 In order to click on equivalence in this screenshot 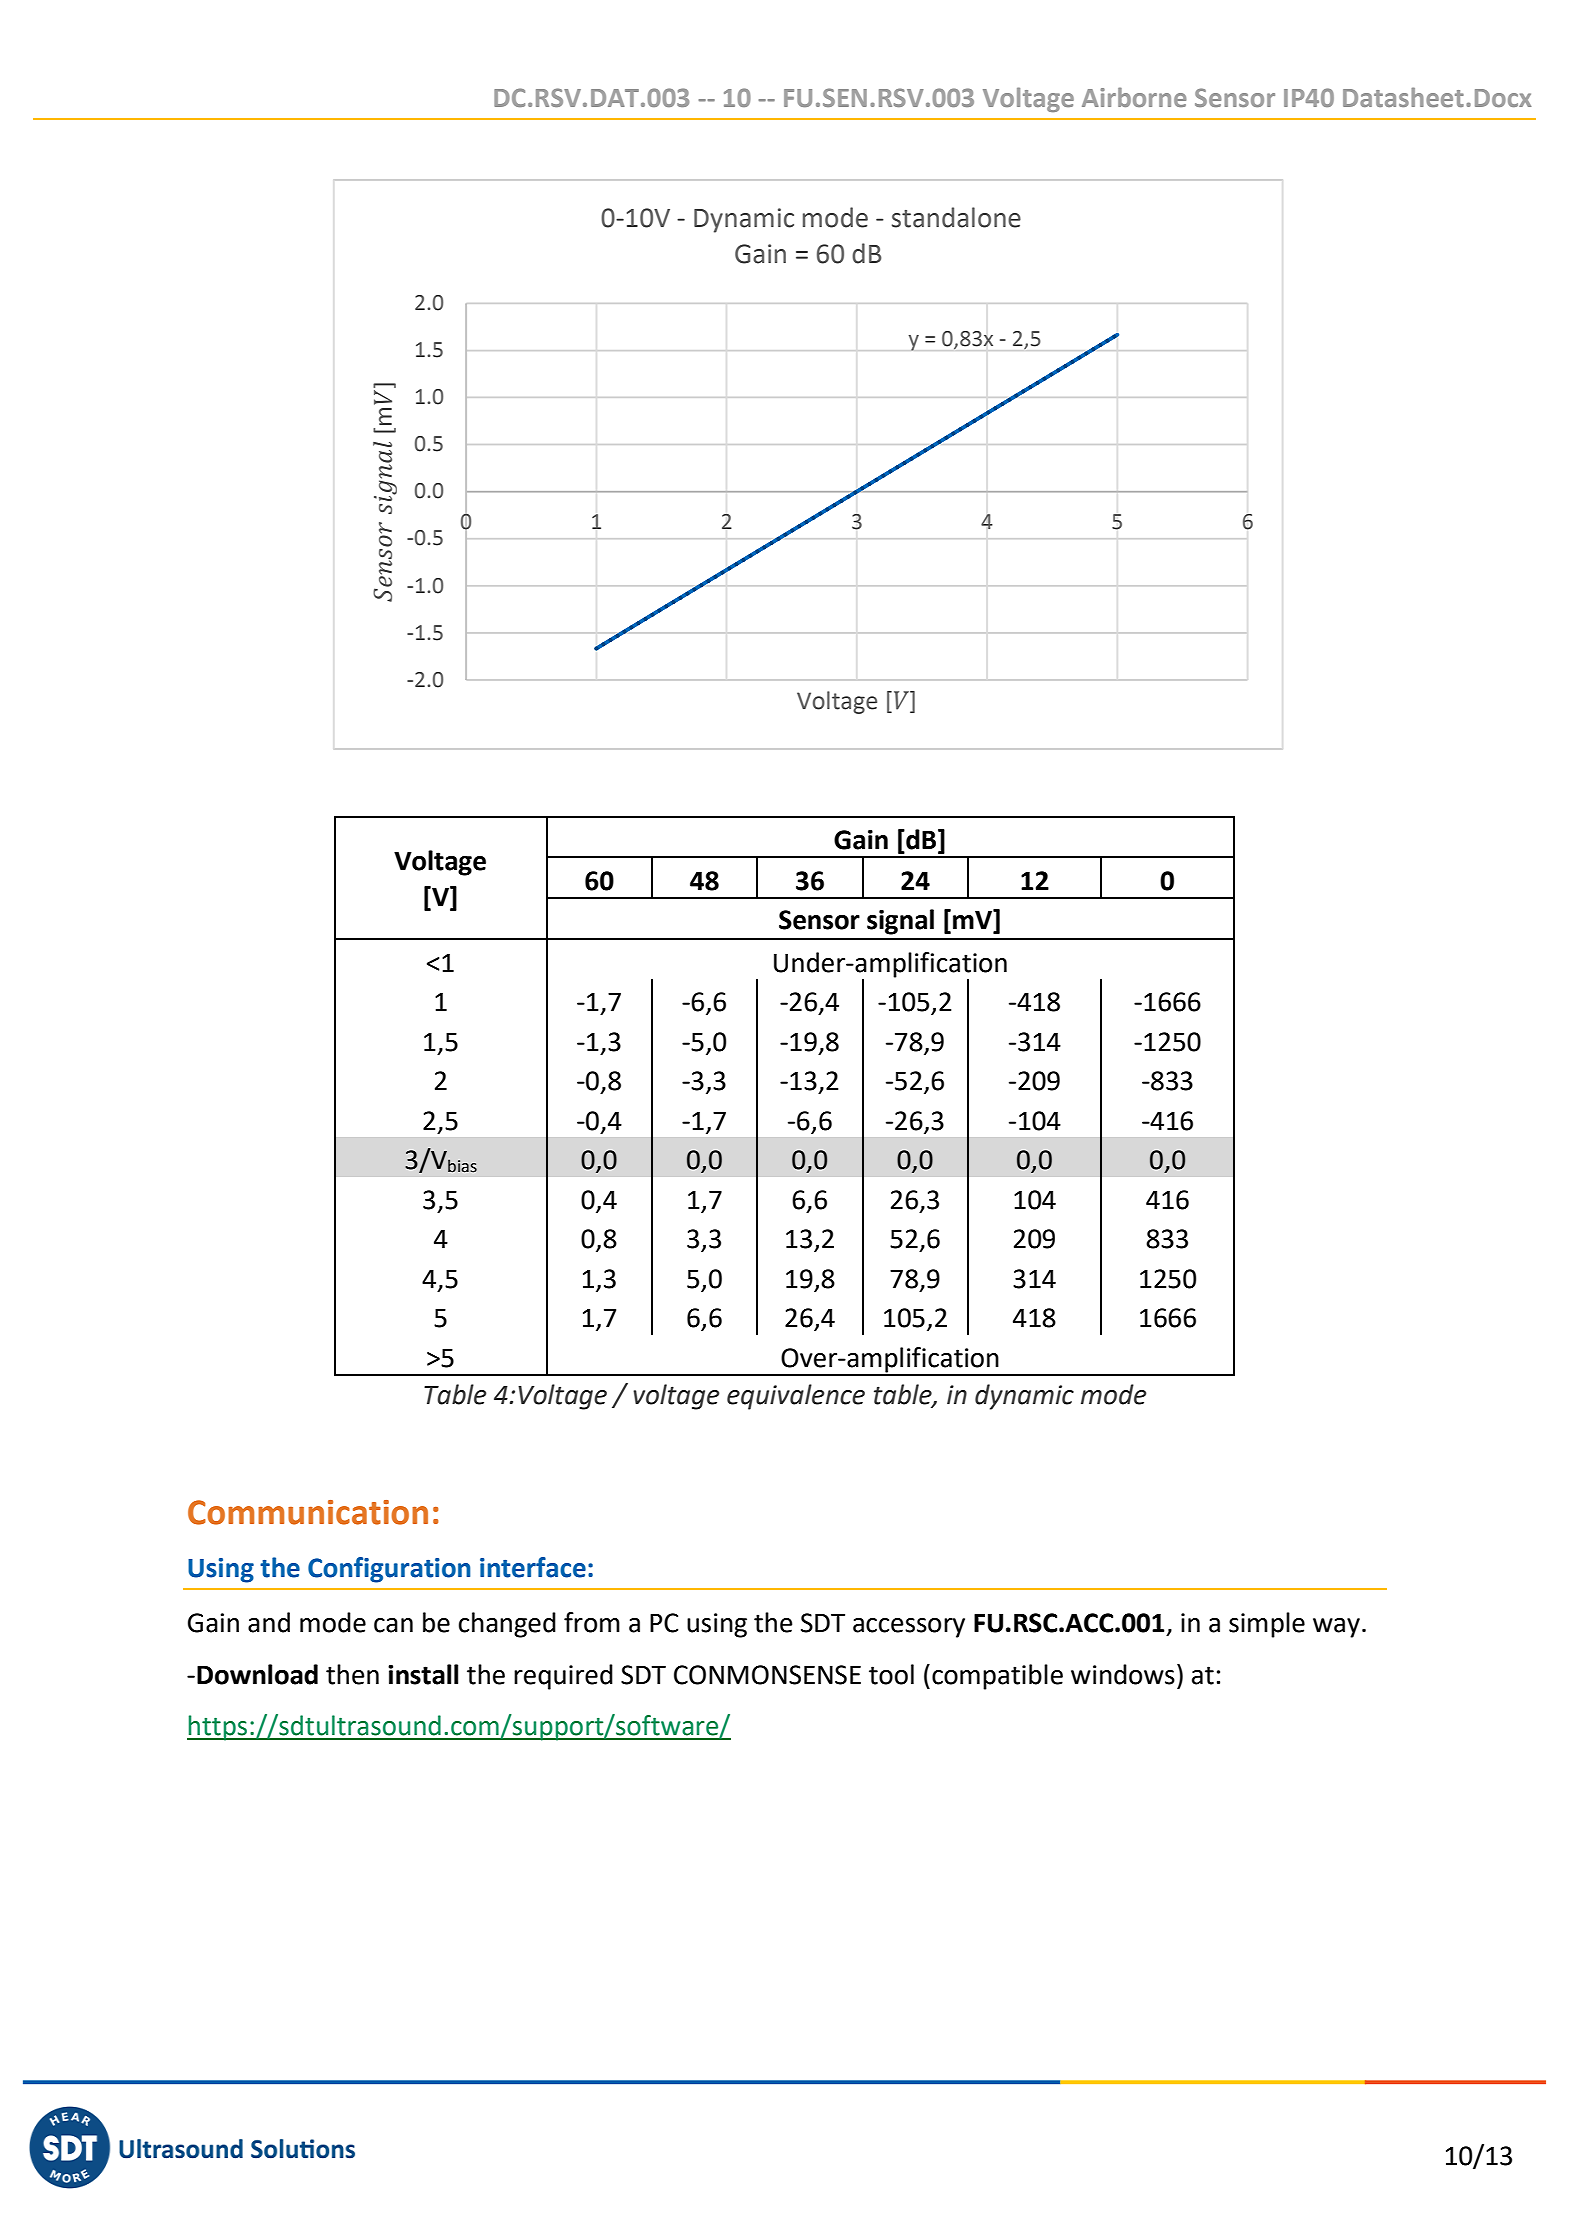, I will do `click(796, 1397)`.
